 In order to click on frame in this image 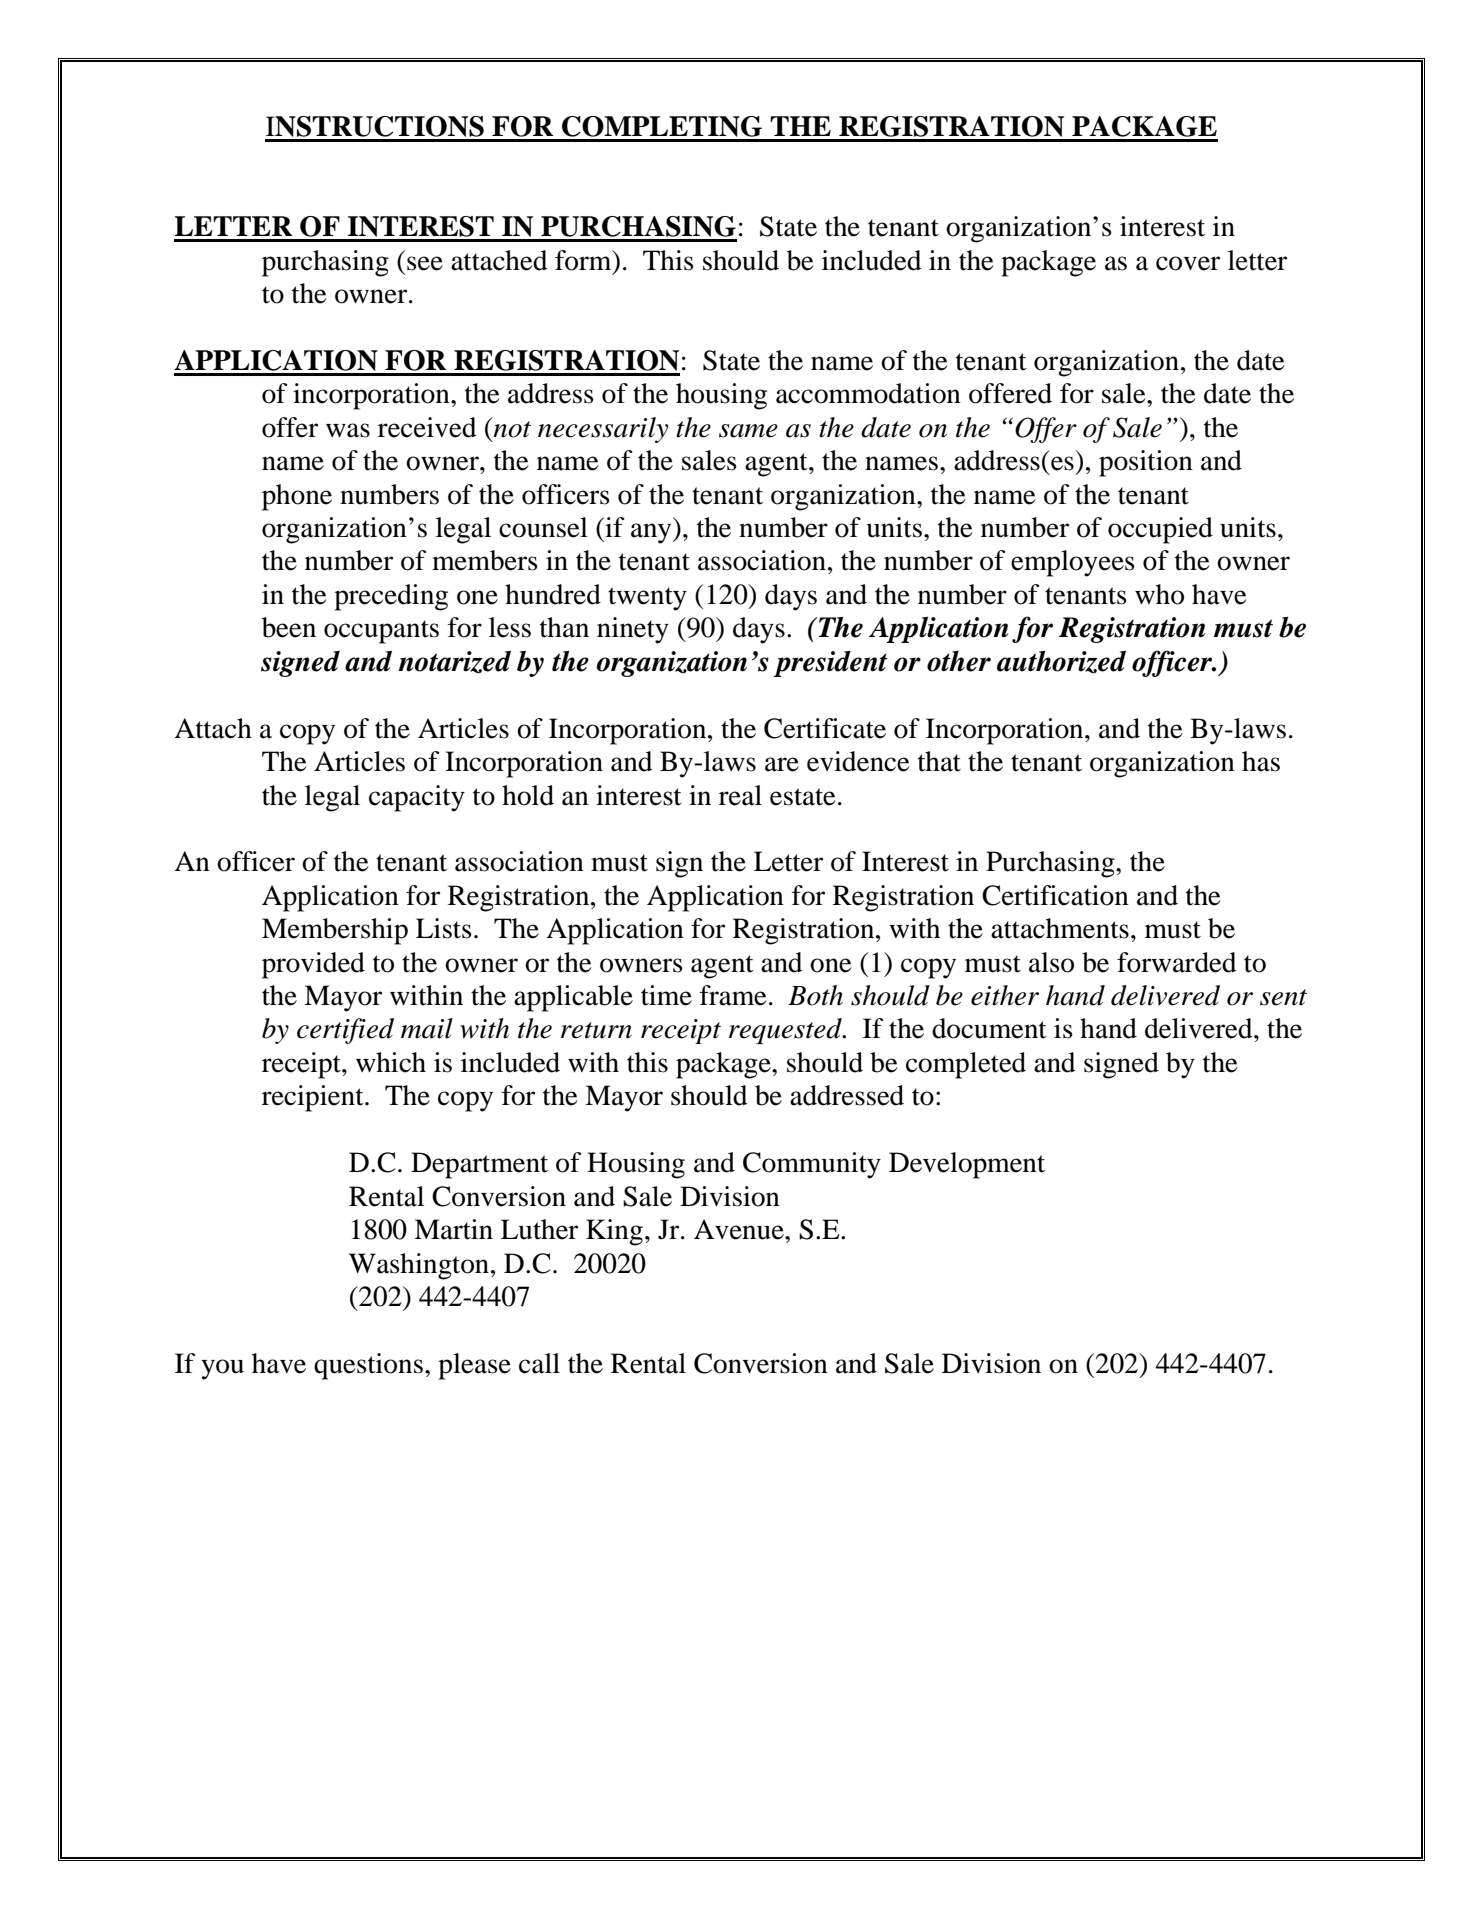, I will do `click(733, 995)`.
